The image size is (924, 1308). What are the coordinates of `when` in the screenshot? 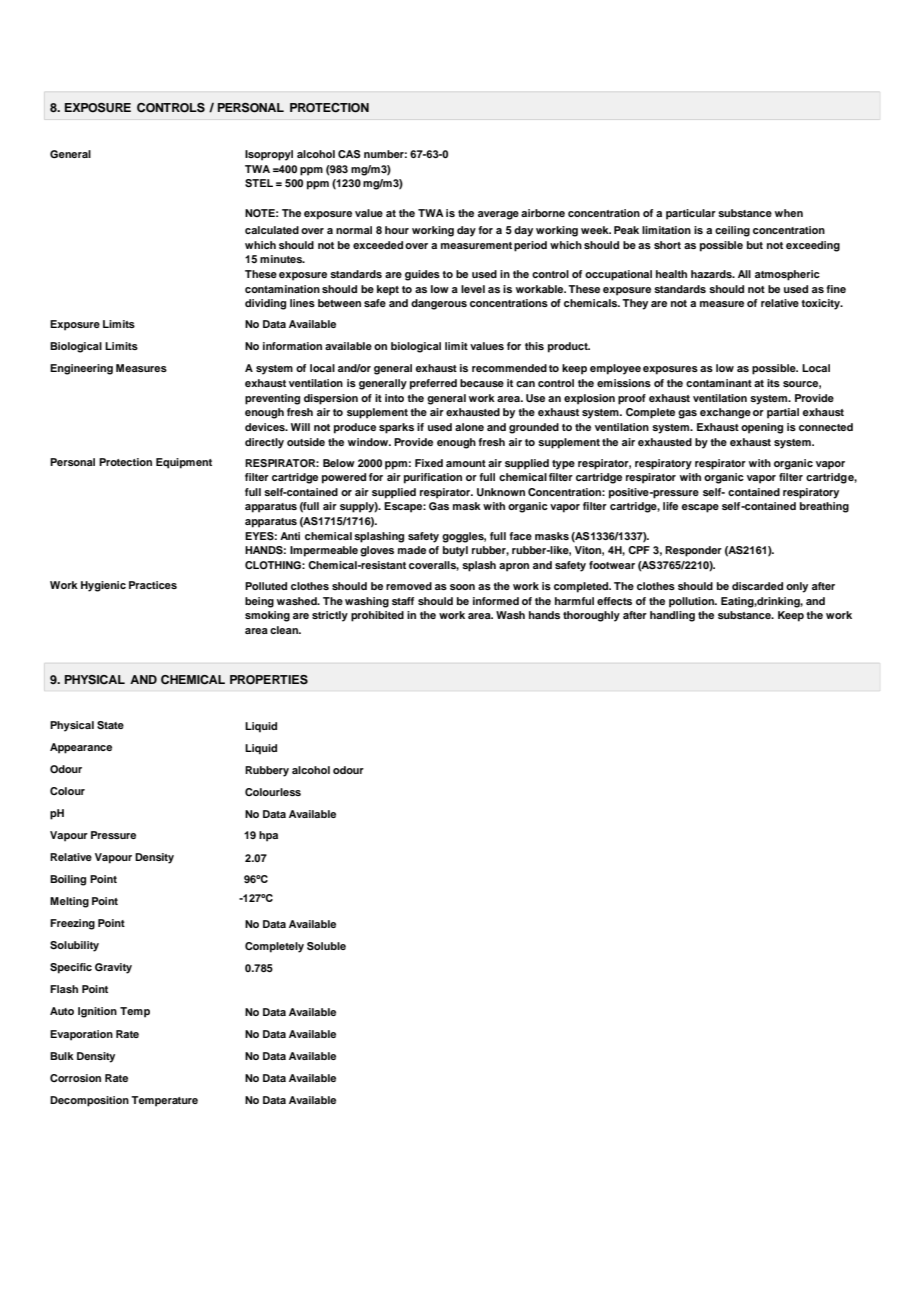 It's located at (789, 213).
